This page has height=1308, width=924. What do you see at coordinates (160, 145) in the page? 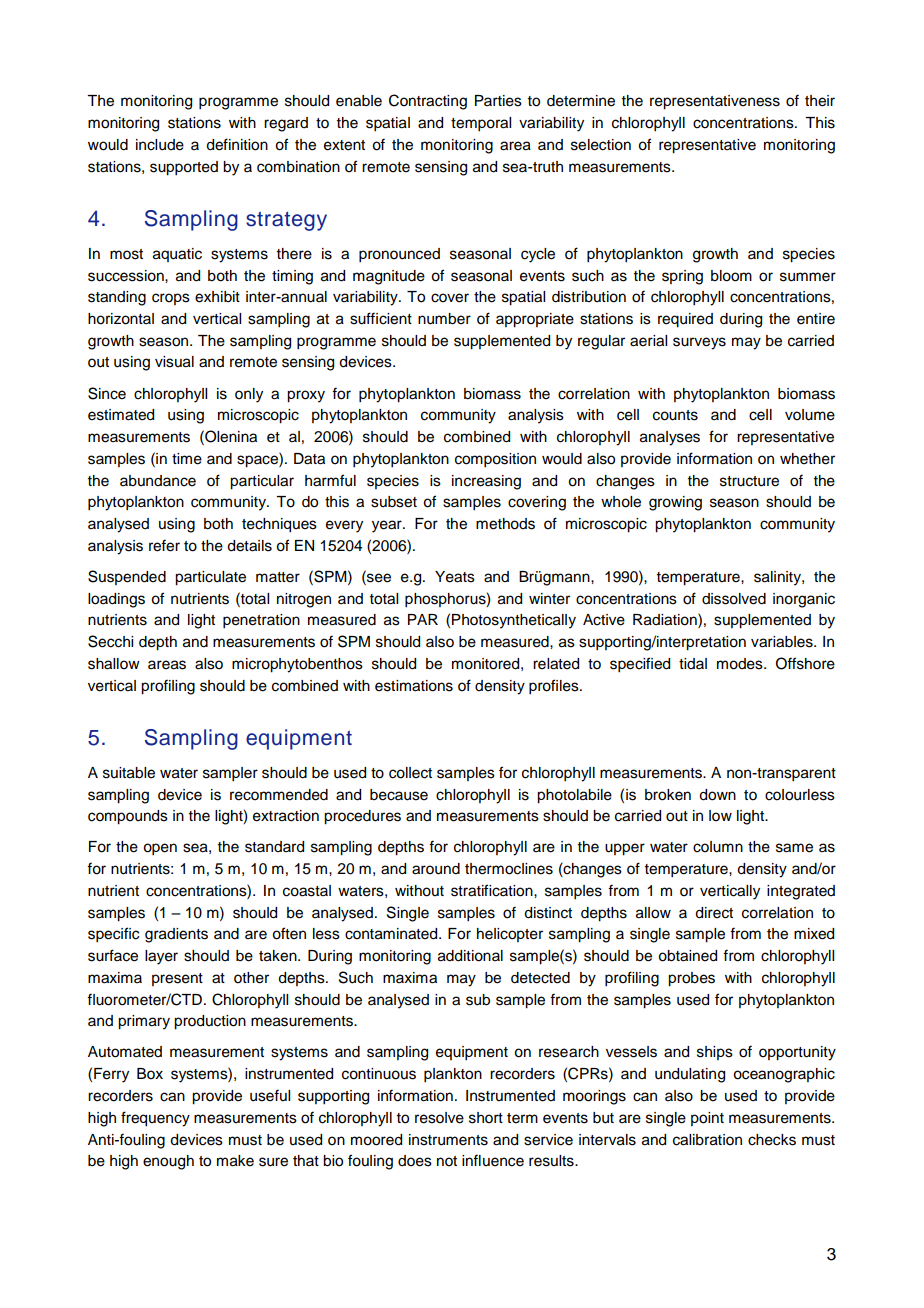
I see `include` at bounding box center [160, 145].
